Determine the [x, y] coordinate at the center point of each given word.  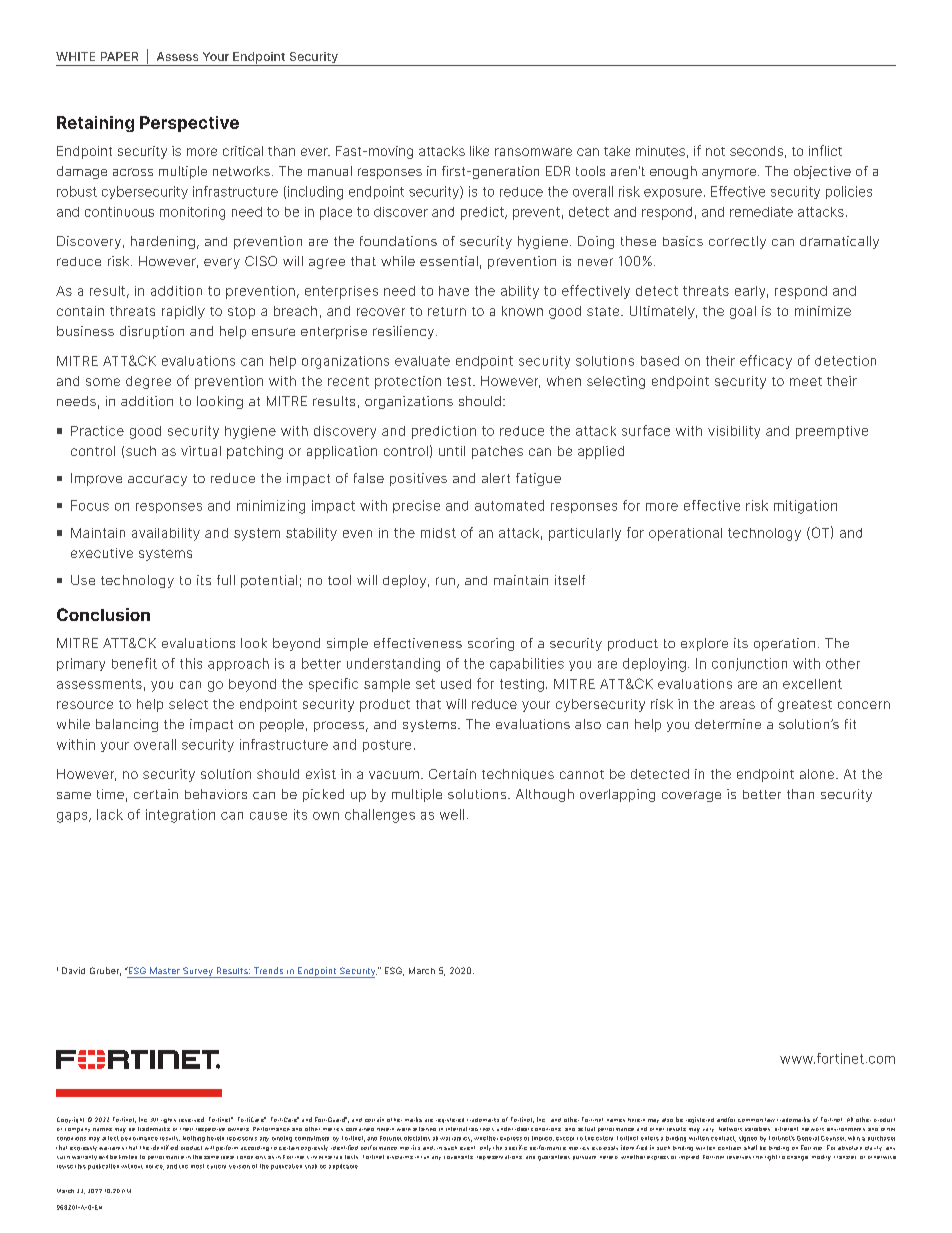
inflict [825, 150]
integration [180, 816]
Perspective [189, 124]
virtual [201, 451]
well [452, 814]
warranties [456, 1139]
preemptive [832, 432]
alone [818, 774]
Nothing [194, 1139]
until [452, 451]
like [479, 151]
